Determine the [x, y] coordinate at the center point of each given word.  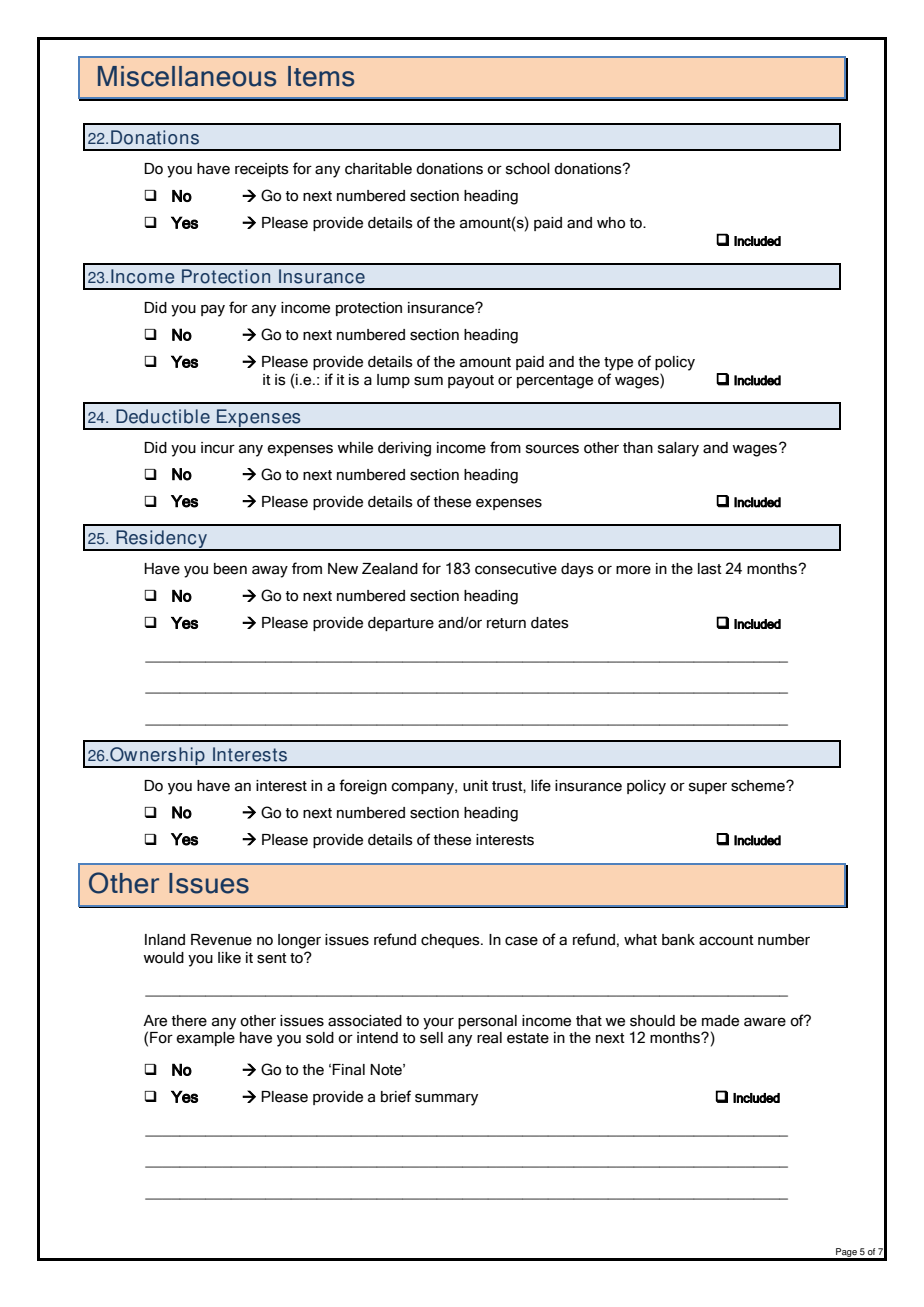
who [611, 223]
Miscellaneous [187, 76]
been [230, 569]
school [528, 169]
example [205, 1039]
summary [446, 1099]
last [710, 569]
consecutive [516, 569]
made [720, 1021]
